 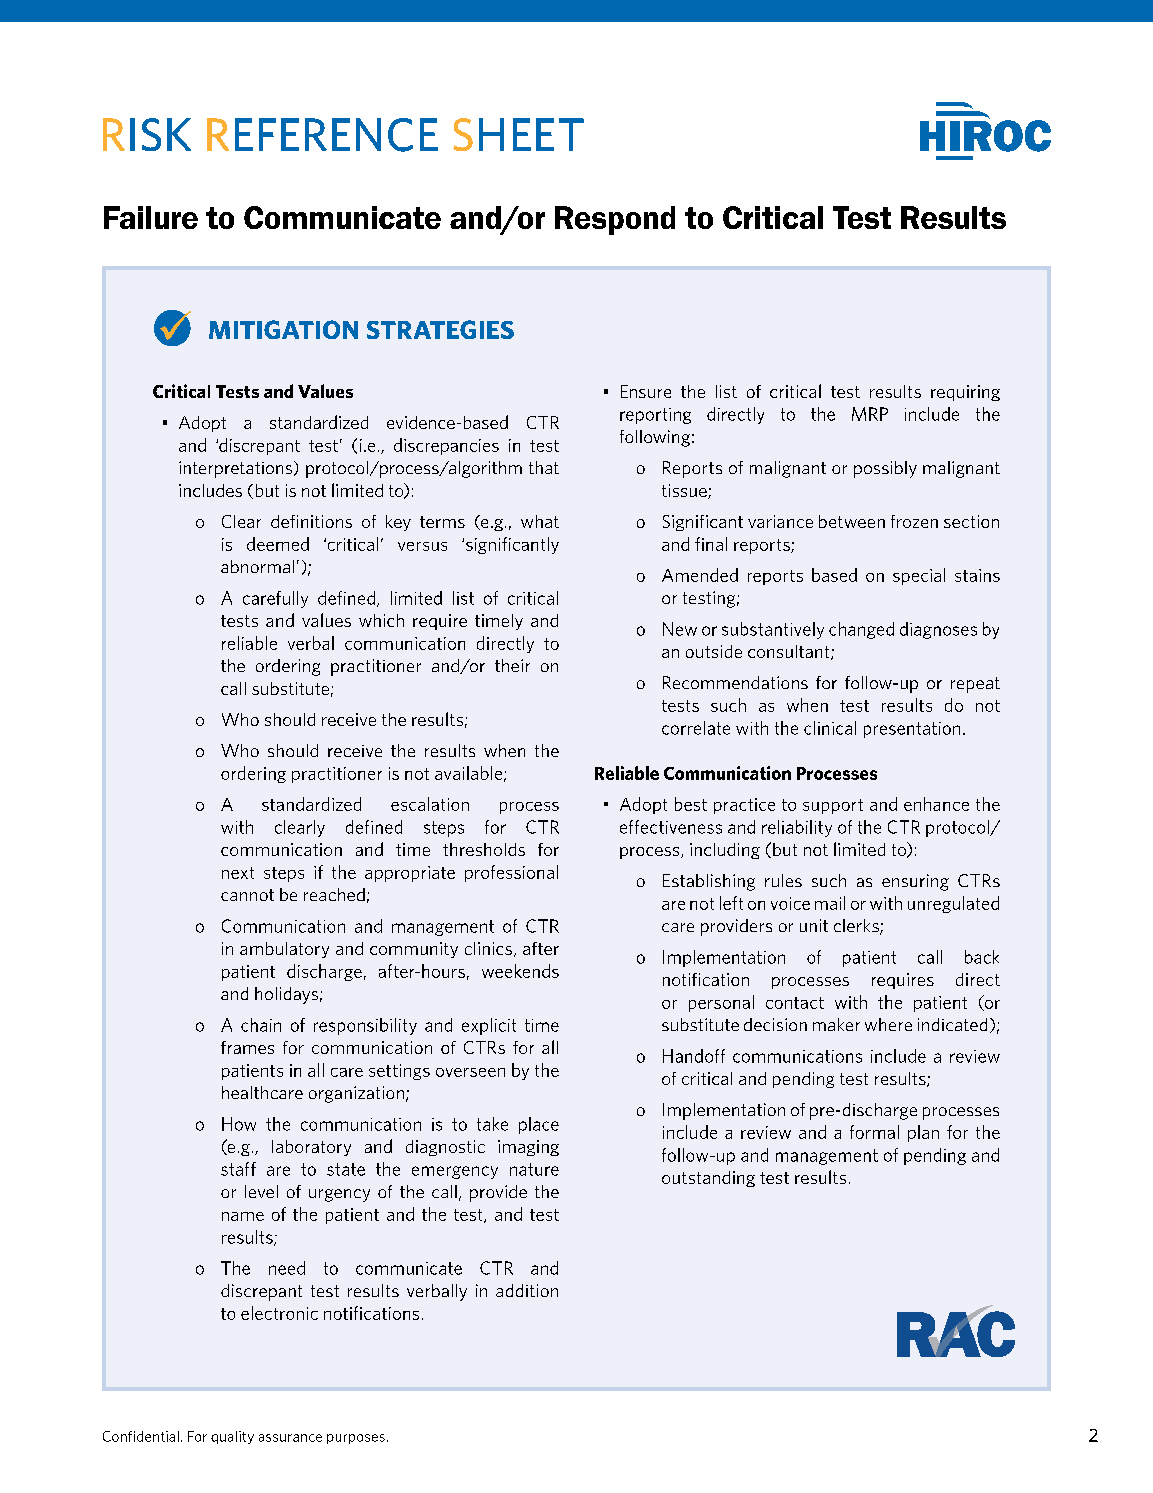 What do you see at coordinates (534, 1169) in the screenshot?
I see `nature` at bounding box center [534, 1169].
